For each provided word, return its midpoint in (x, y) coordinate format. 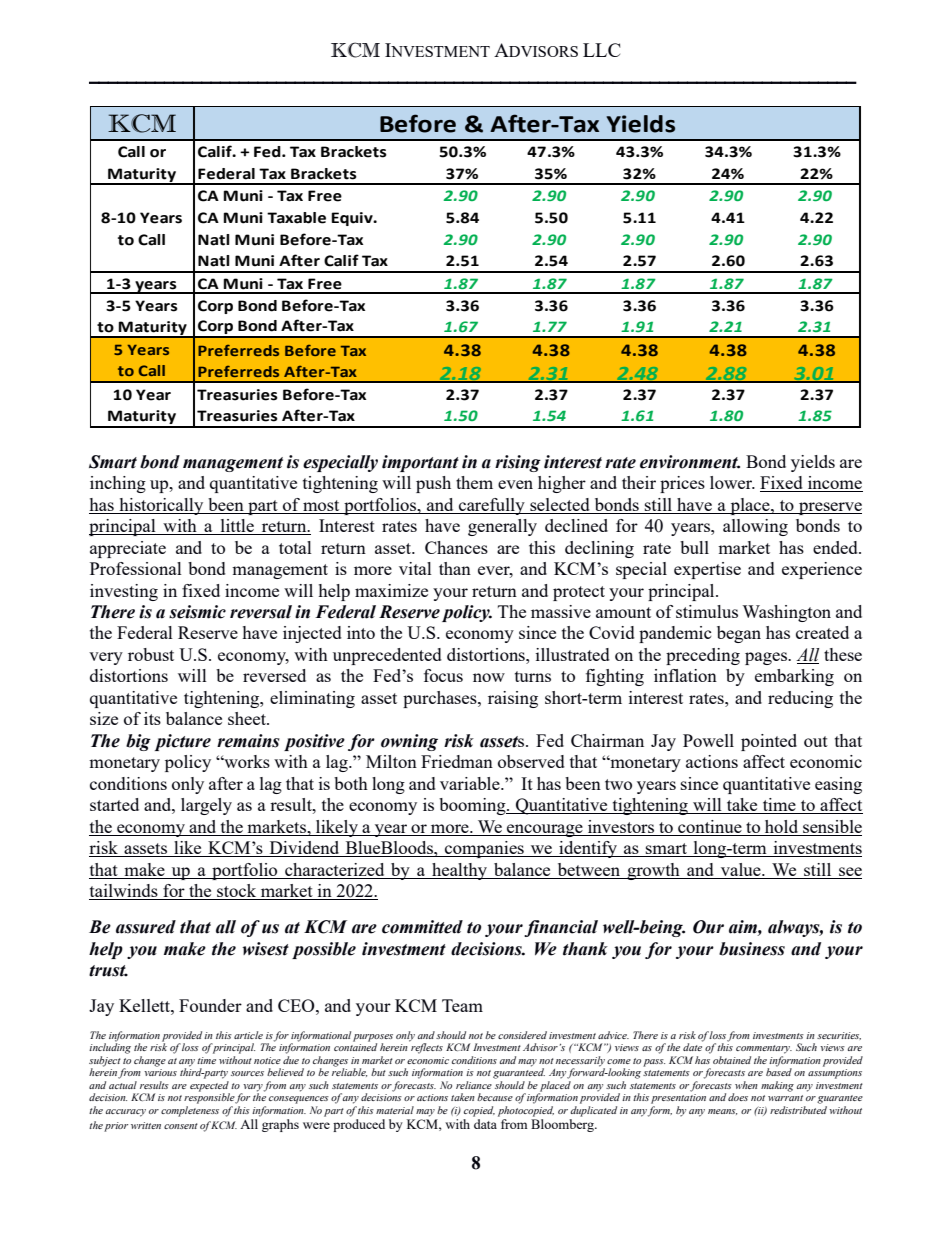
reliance (474, 1085)
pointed (769, 742)
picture (183, 742)
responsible (210, 1097)
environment (690, 462)
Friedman (457, 761)
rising (518, 463)
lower (732, 482)
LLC (602, 50)
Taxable (296, 218)
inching (118, 484)
